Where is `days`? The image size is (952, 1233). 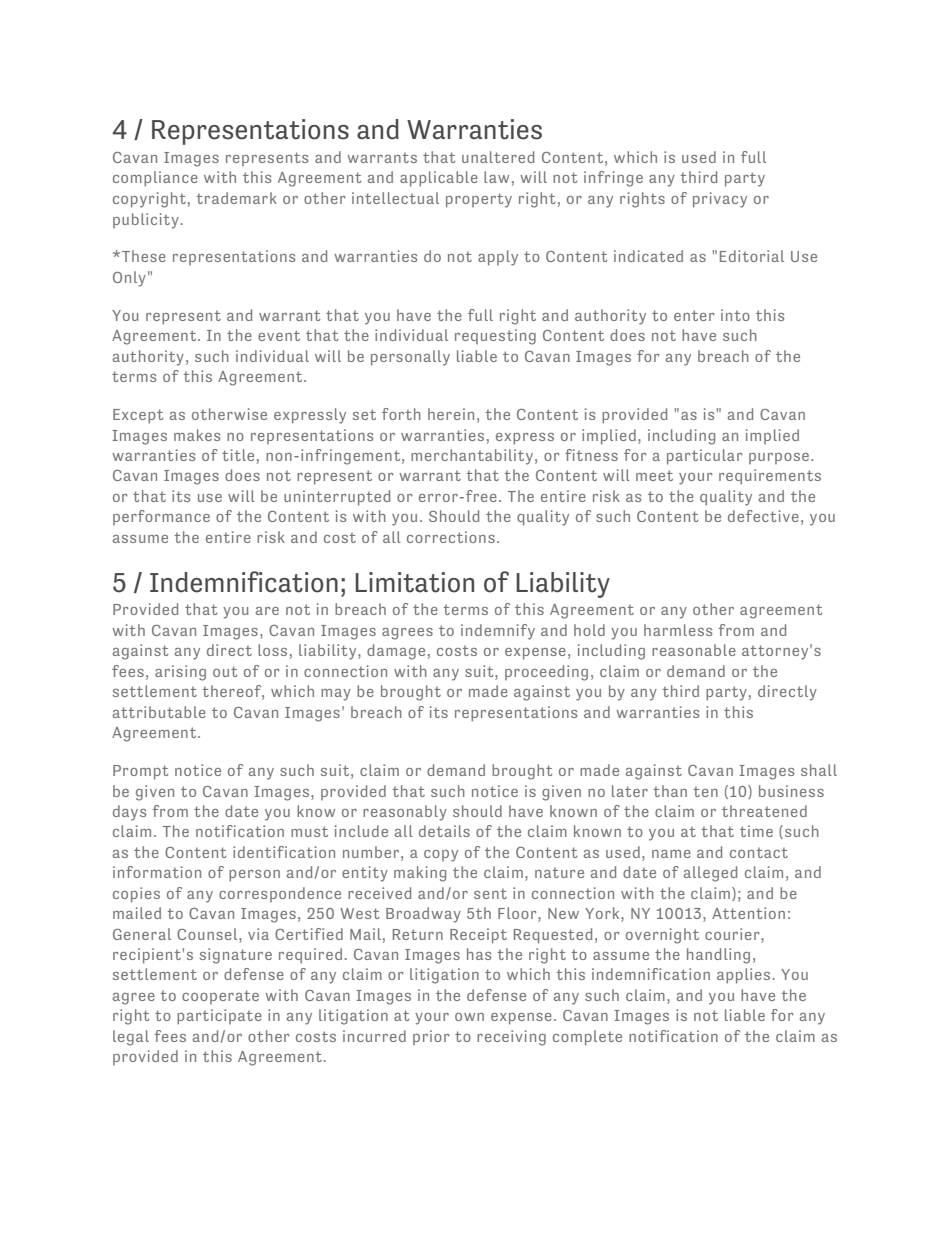 days is located at coordinates (129, 813).
